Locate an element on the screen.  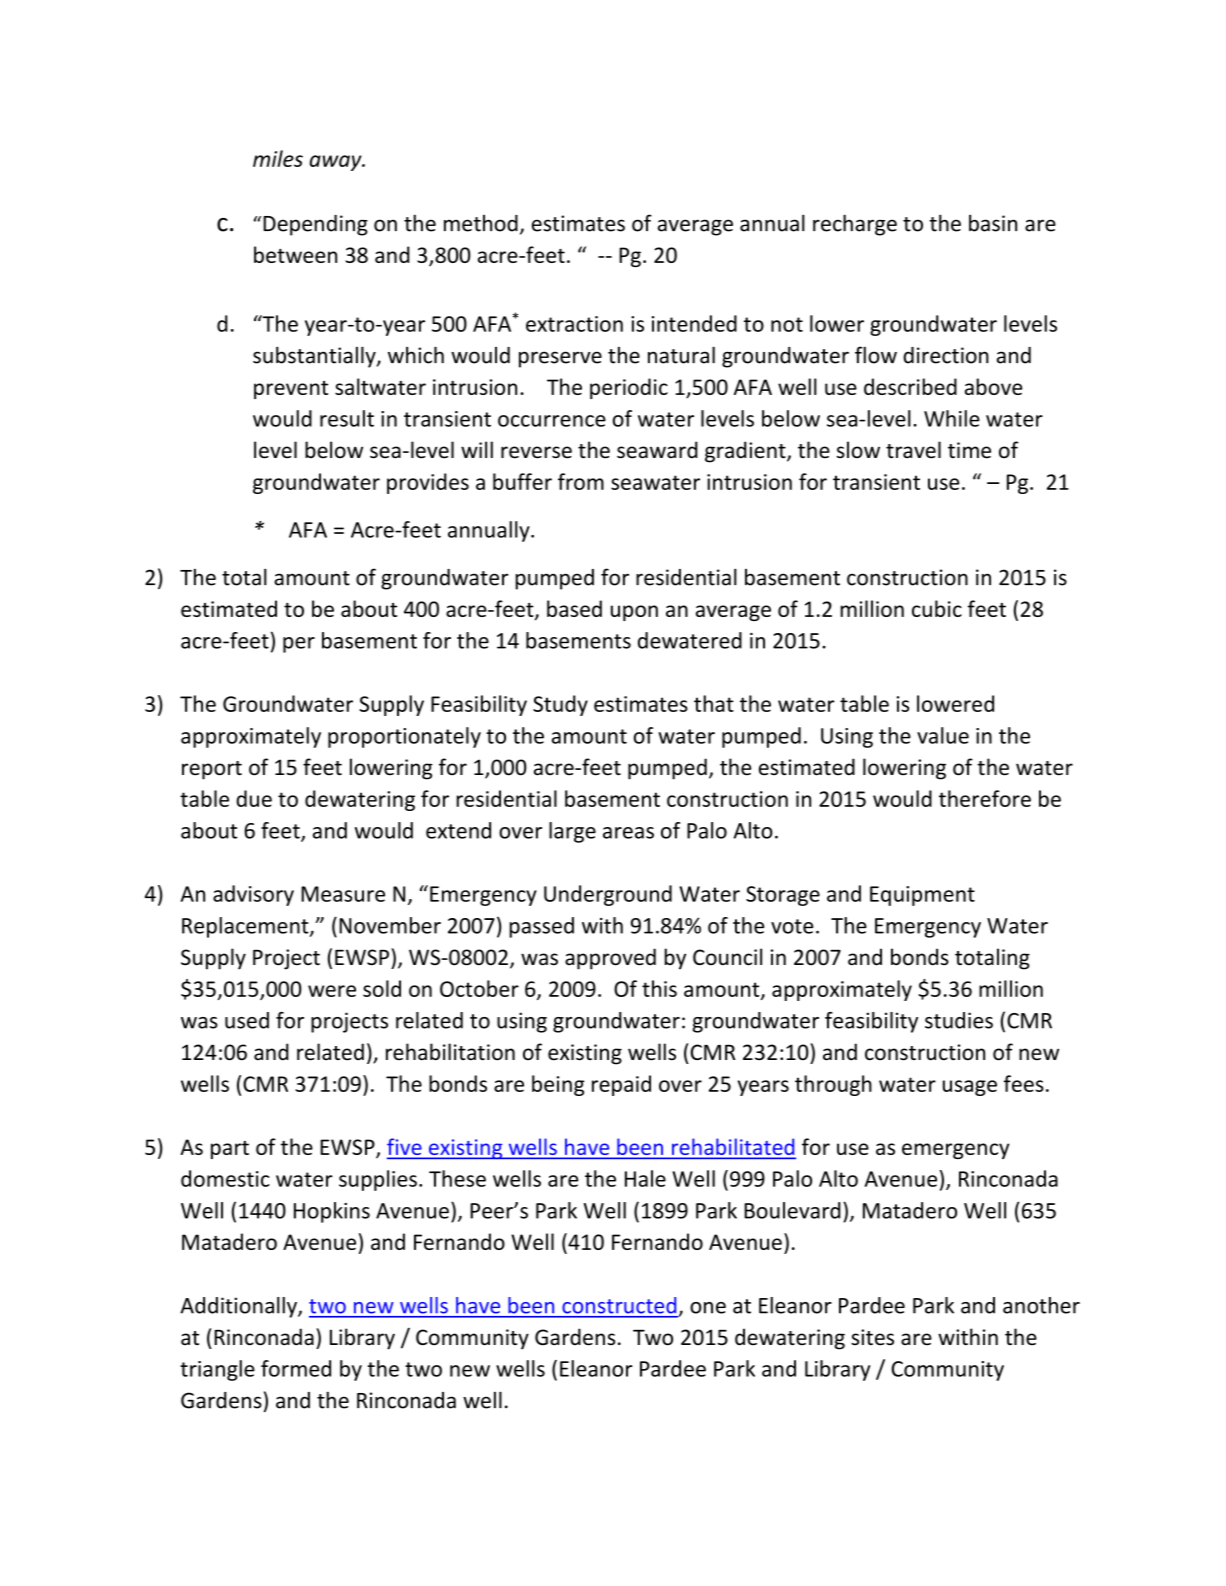
sites is located at coordinates (872, 1337).
